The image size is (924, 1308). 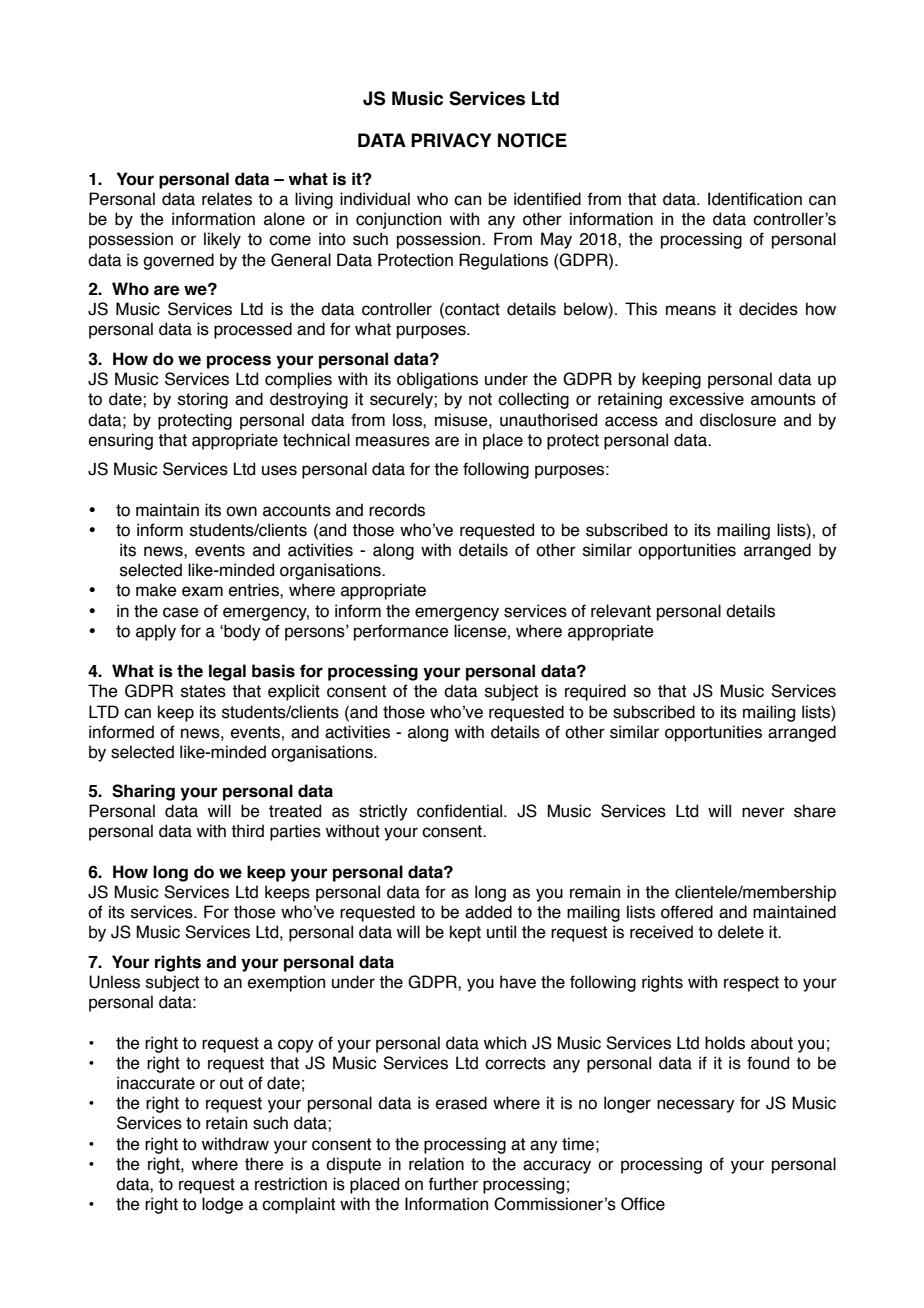 What do you see at coordinates (401, 632) in the screenshot?
I see `performance` at bounding box center [401, 632].
